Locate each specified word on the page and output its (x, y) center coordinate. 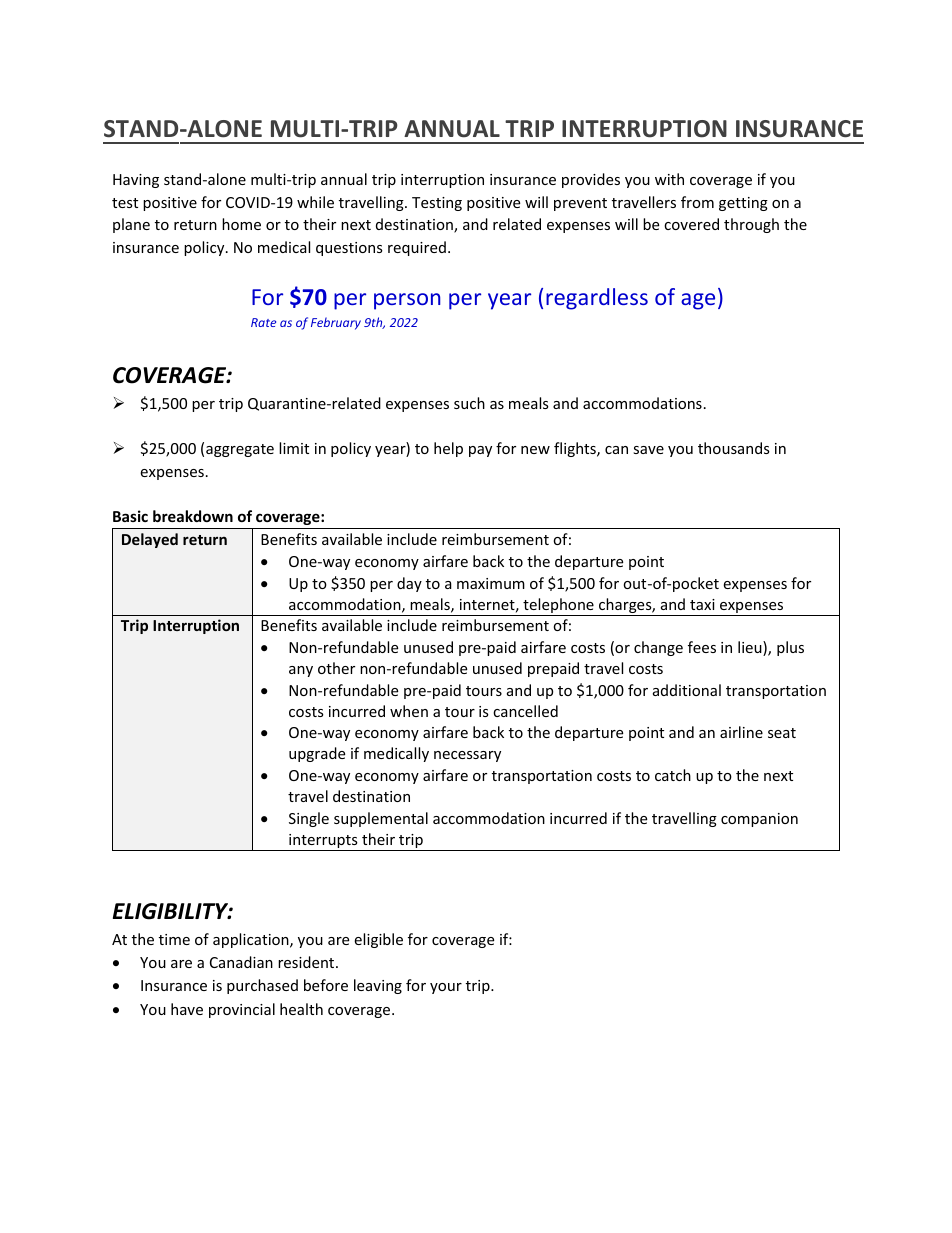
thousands (734, 448)
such (469, 403)
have (187, 1009)
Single (309, 819)
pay (480, 451)
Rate (263, 322)
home (241, 224)
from (697, 202)
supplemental (381, 819)
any (301, 671)
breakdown (193, 516)
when (409, 711)
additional (687, 690)
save (648, 450)
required (417, 248)
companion (759, 820)
